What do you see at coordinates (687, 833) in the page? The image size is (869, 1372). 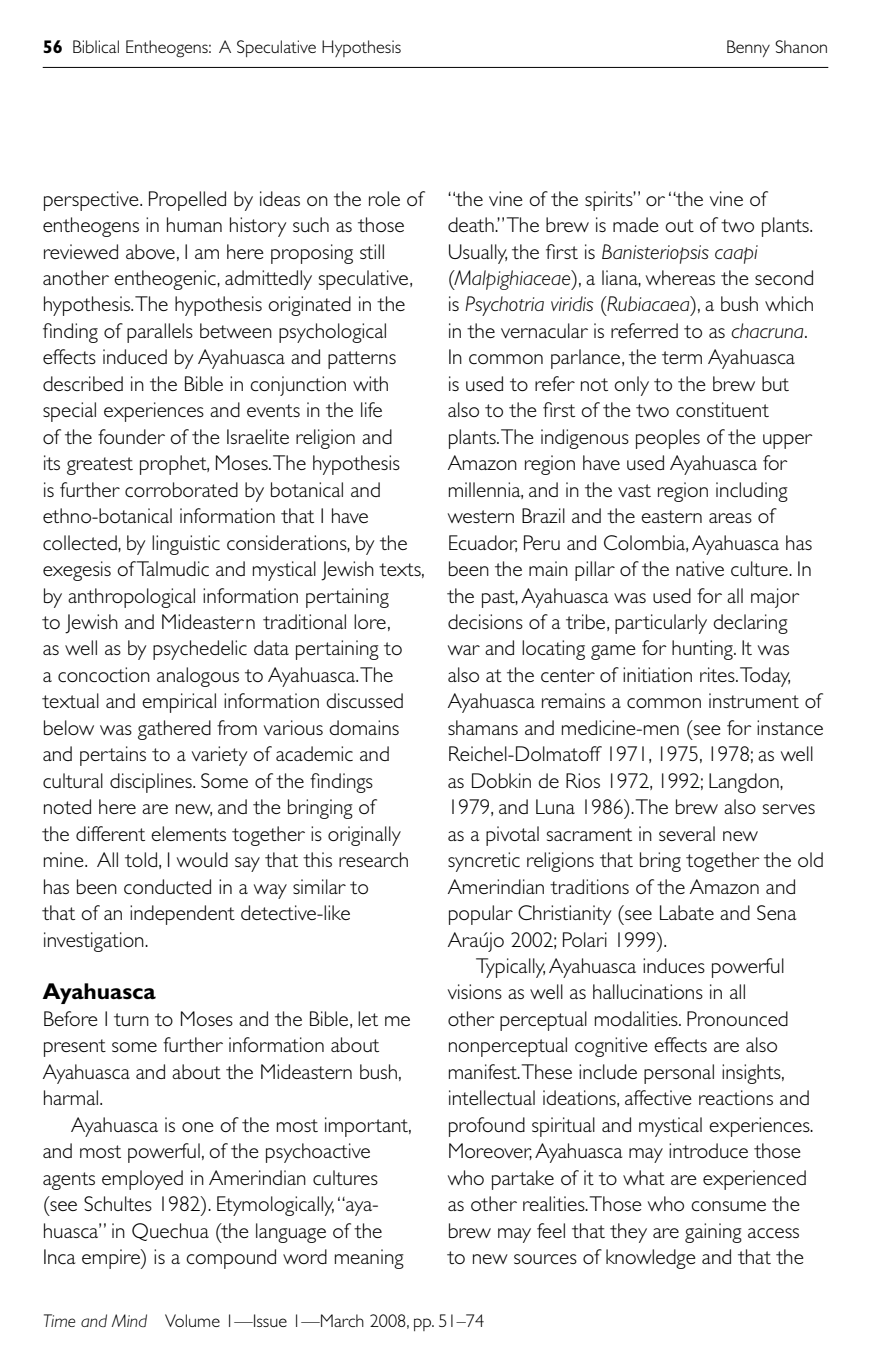 I see `several` at bounding box center [687, 833].
